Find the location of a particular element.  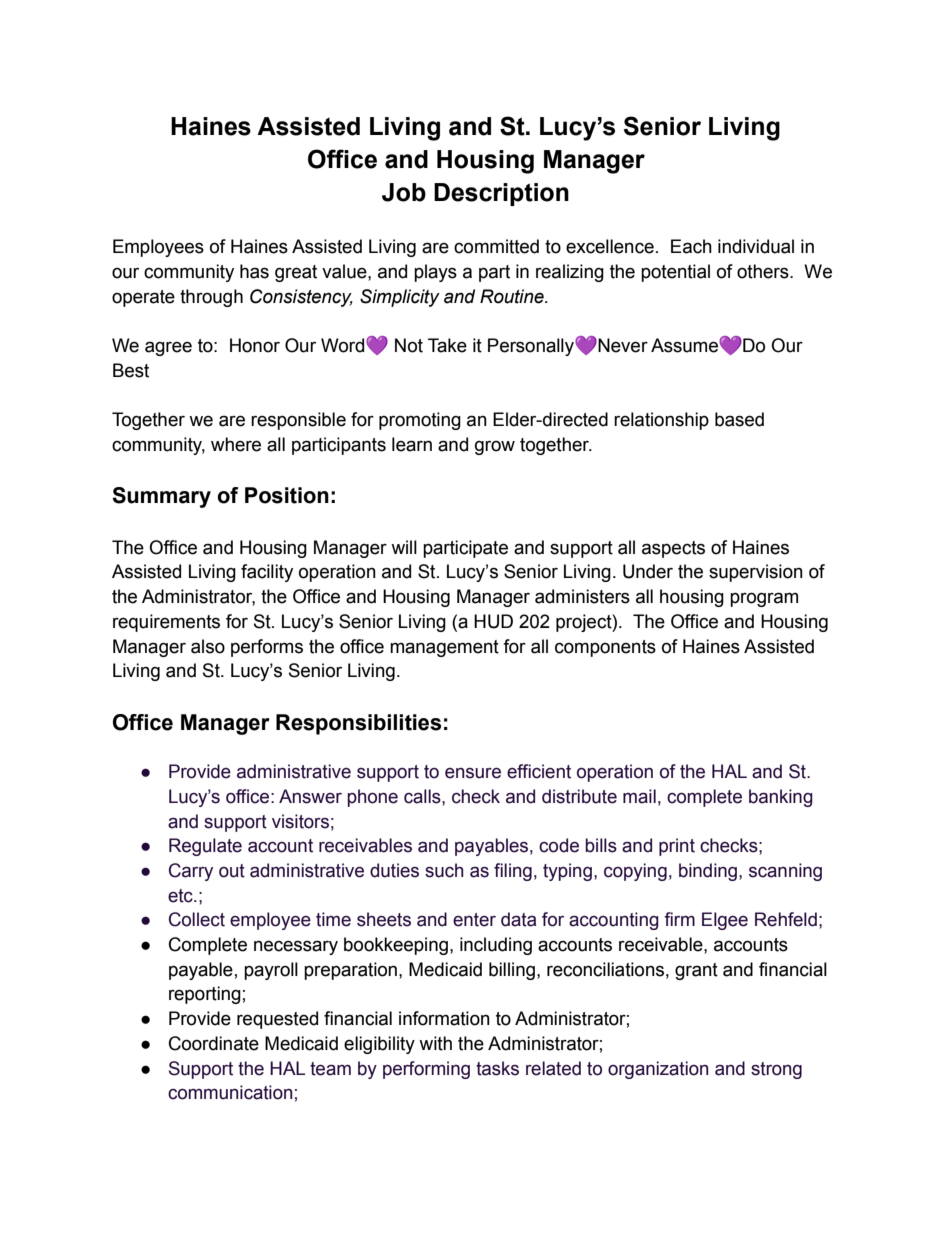

committed is located at coordinates (496, 246).
